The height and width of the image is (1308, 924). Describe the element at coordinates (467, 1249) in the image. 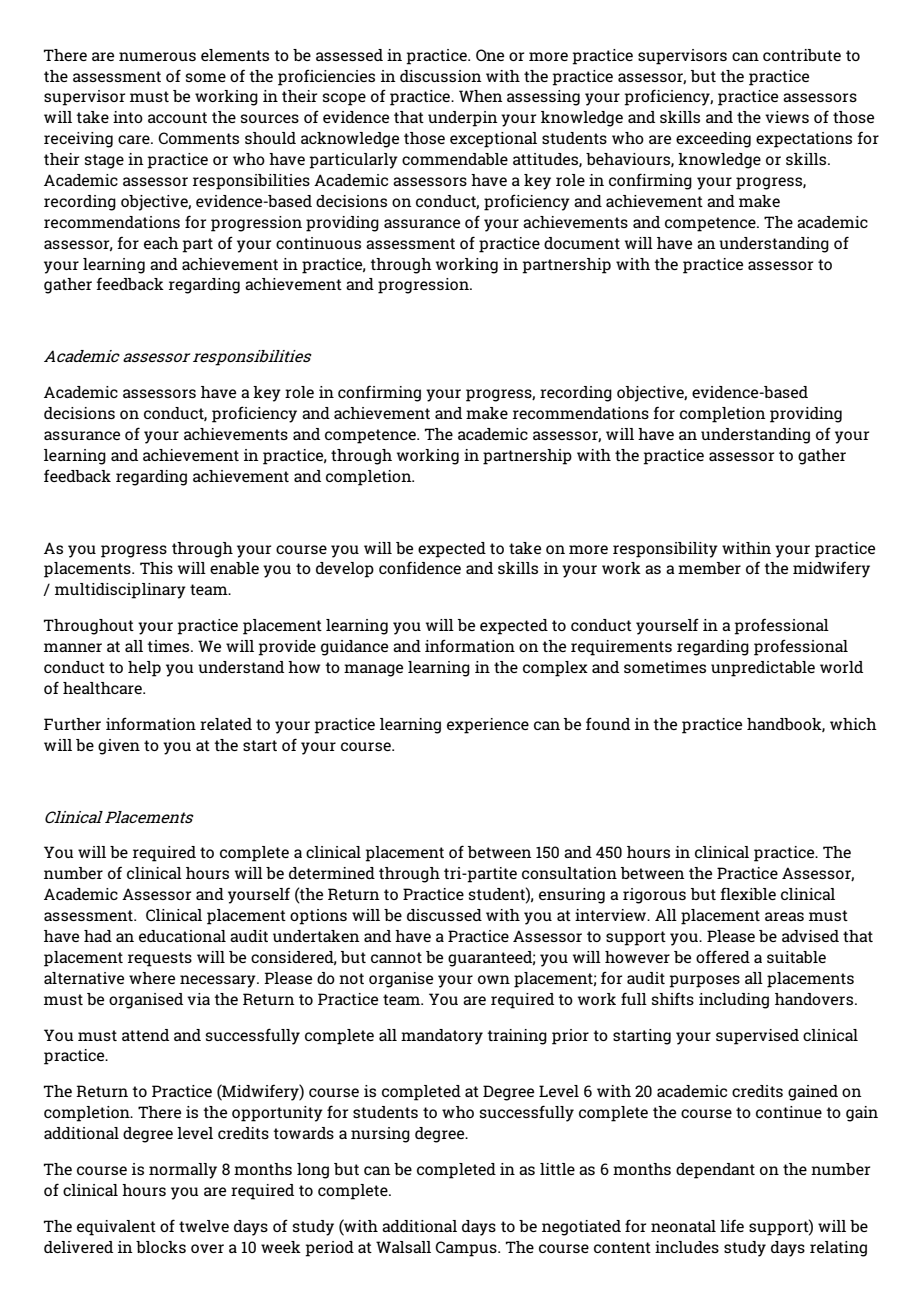

I see `Campus` at that location.
